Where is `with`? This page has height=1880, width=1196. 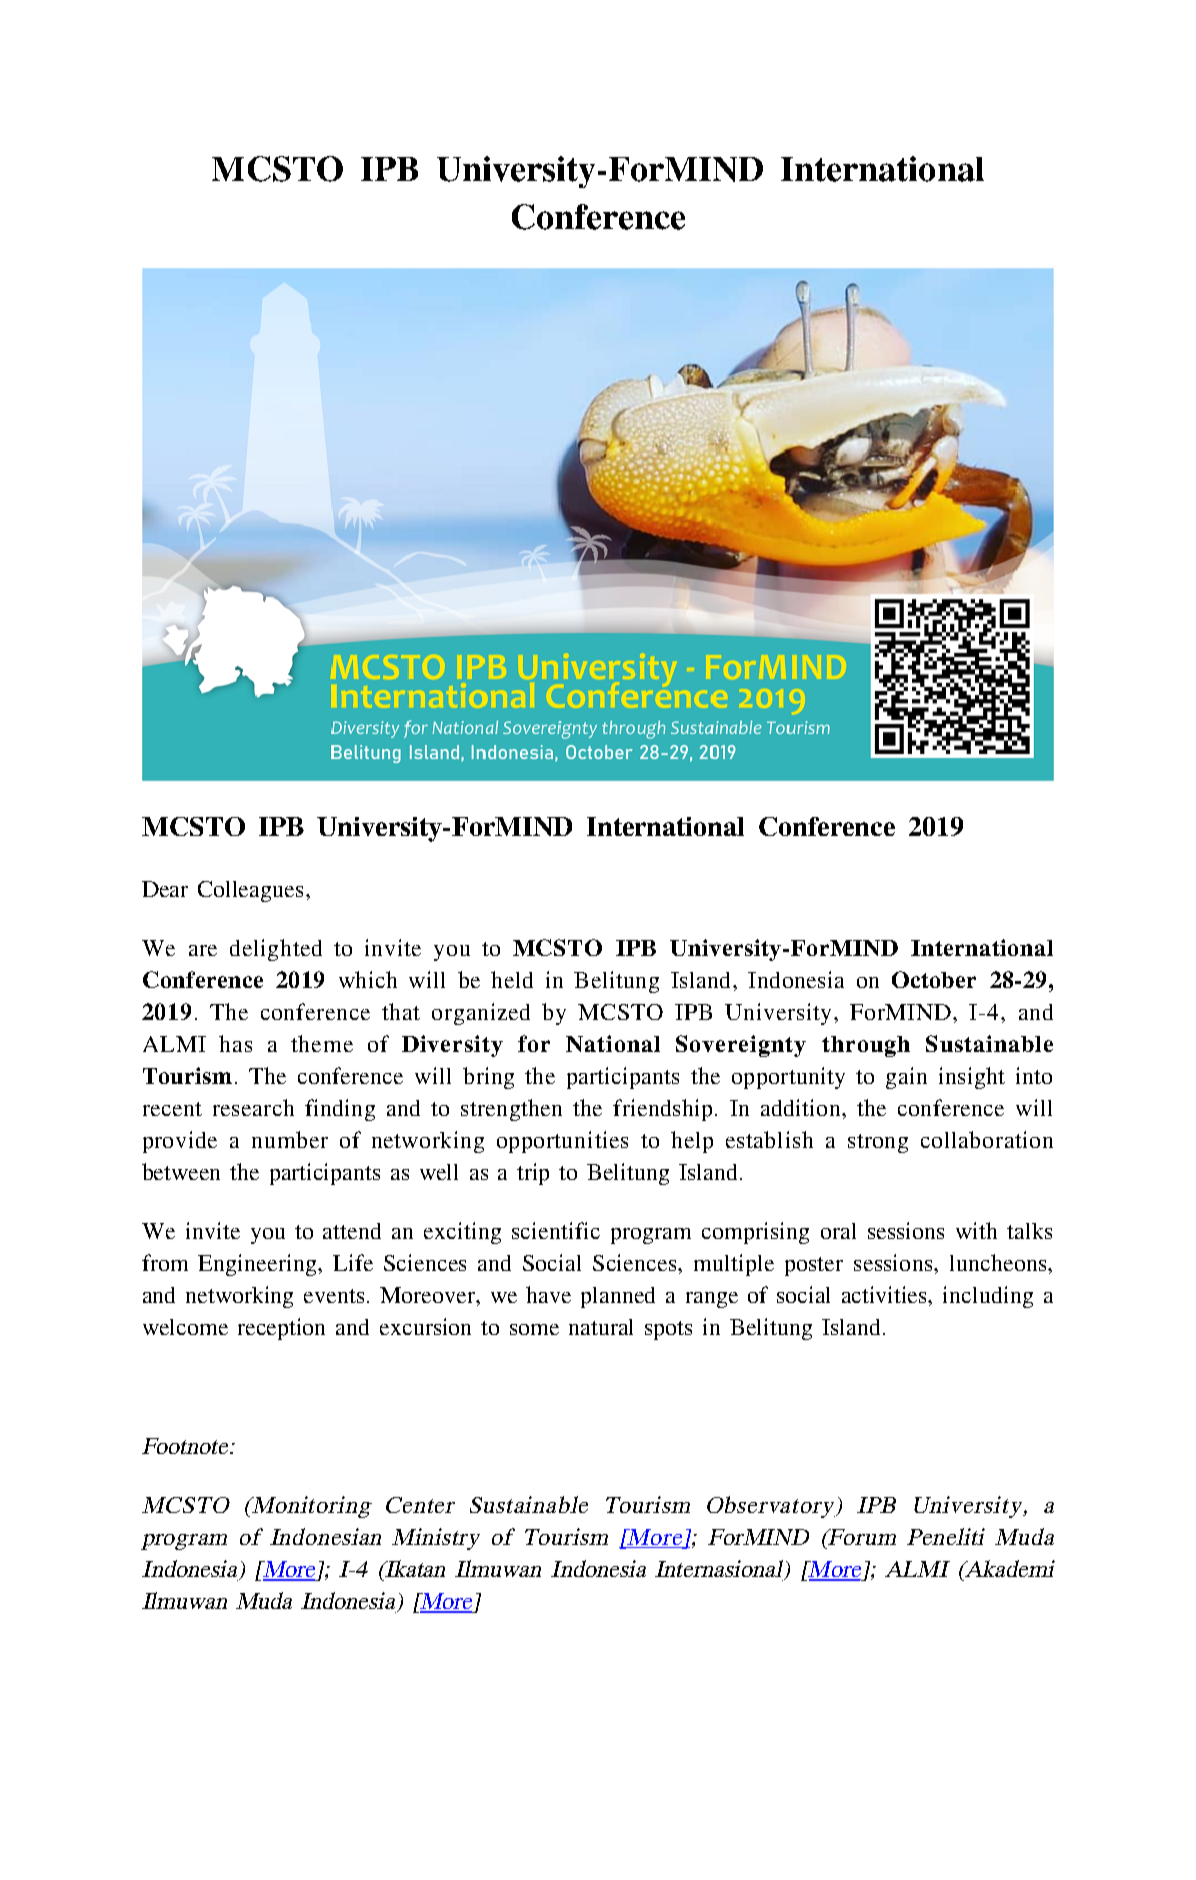
with is located at coordinates (976, 1230).
